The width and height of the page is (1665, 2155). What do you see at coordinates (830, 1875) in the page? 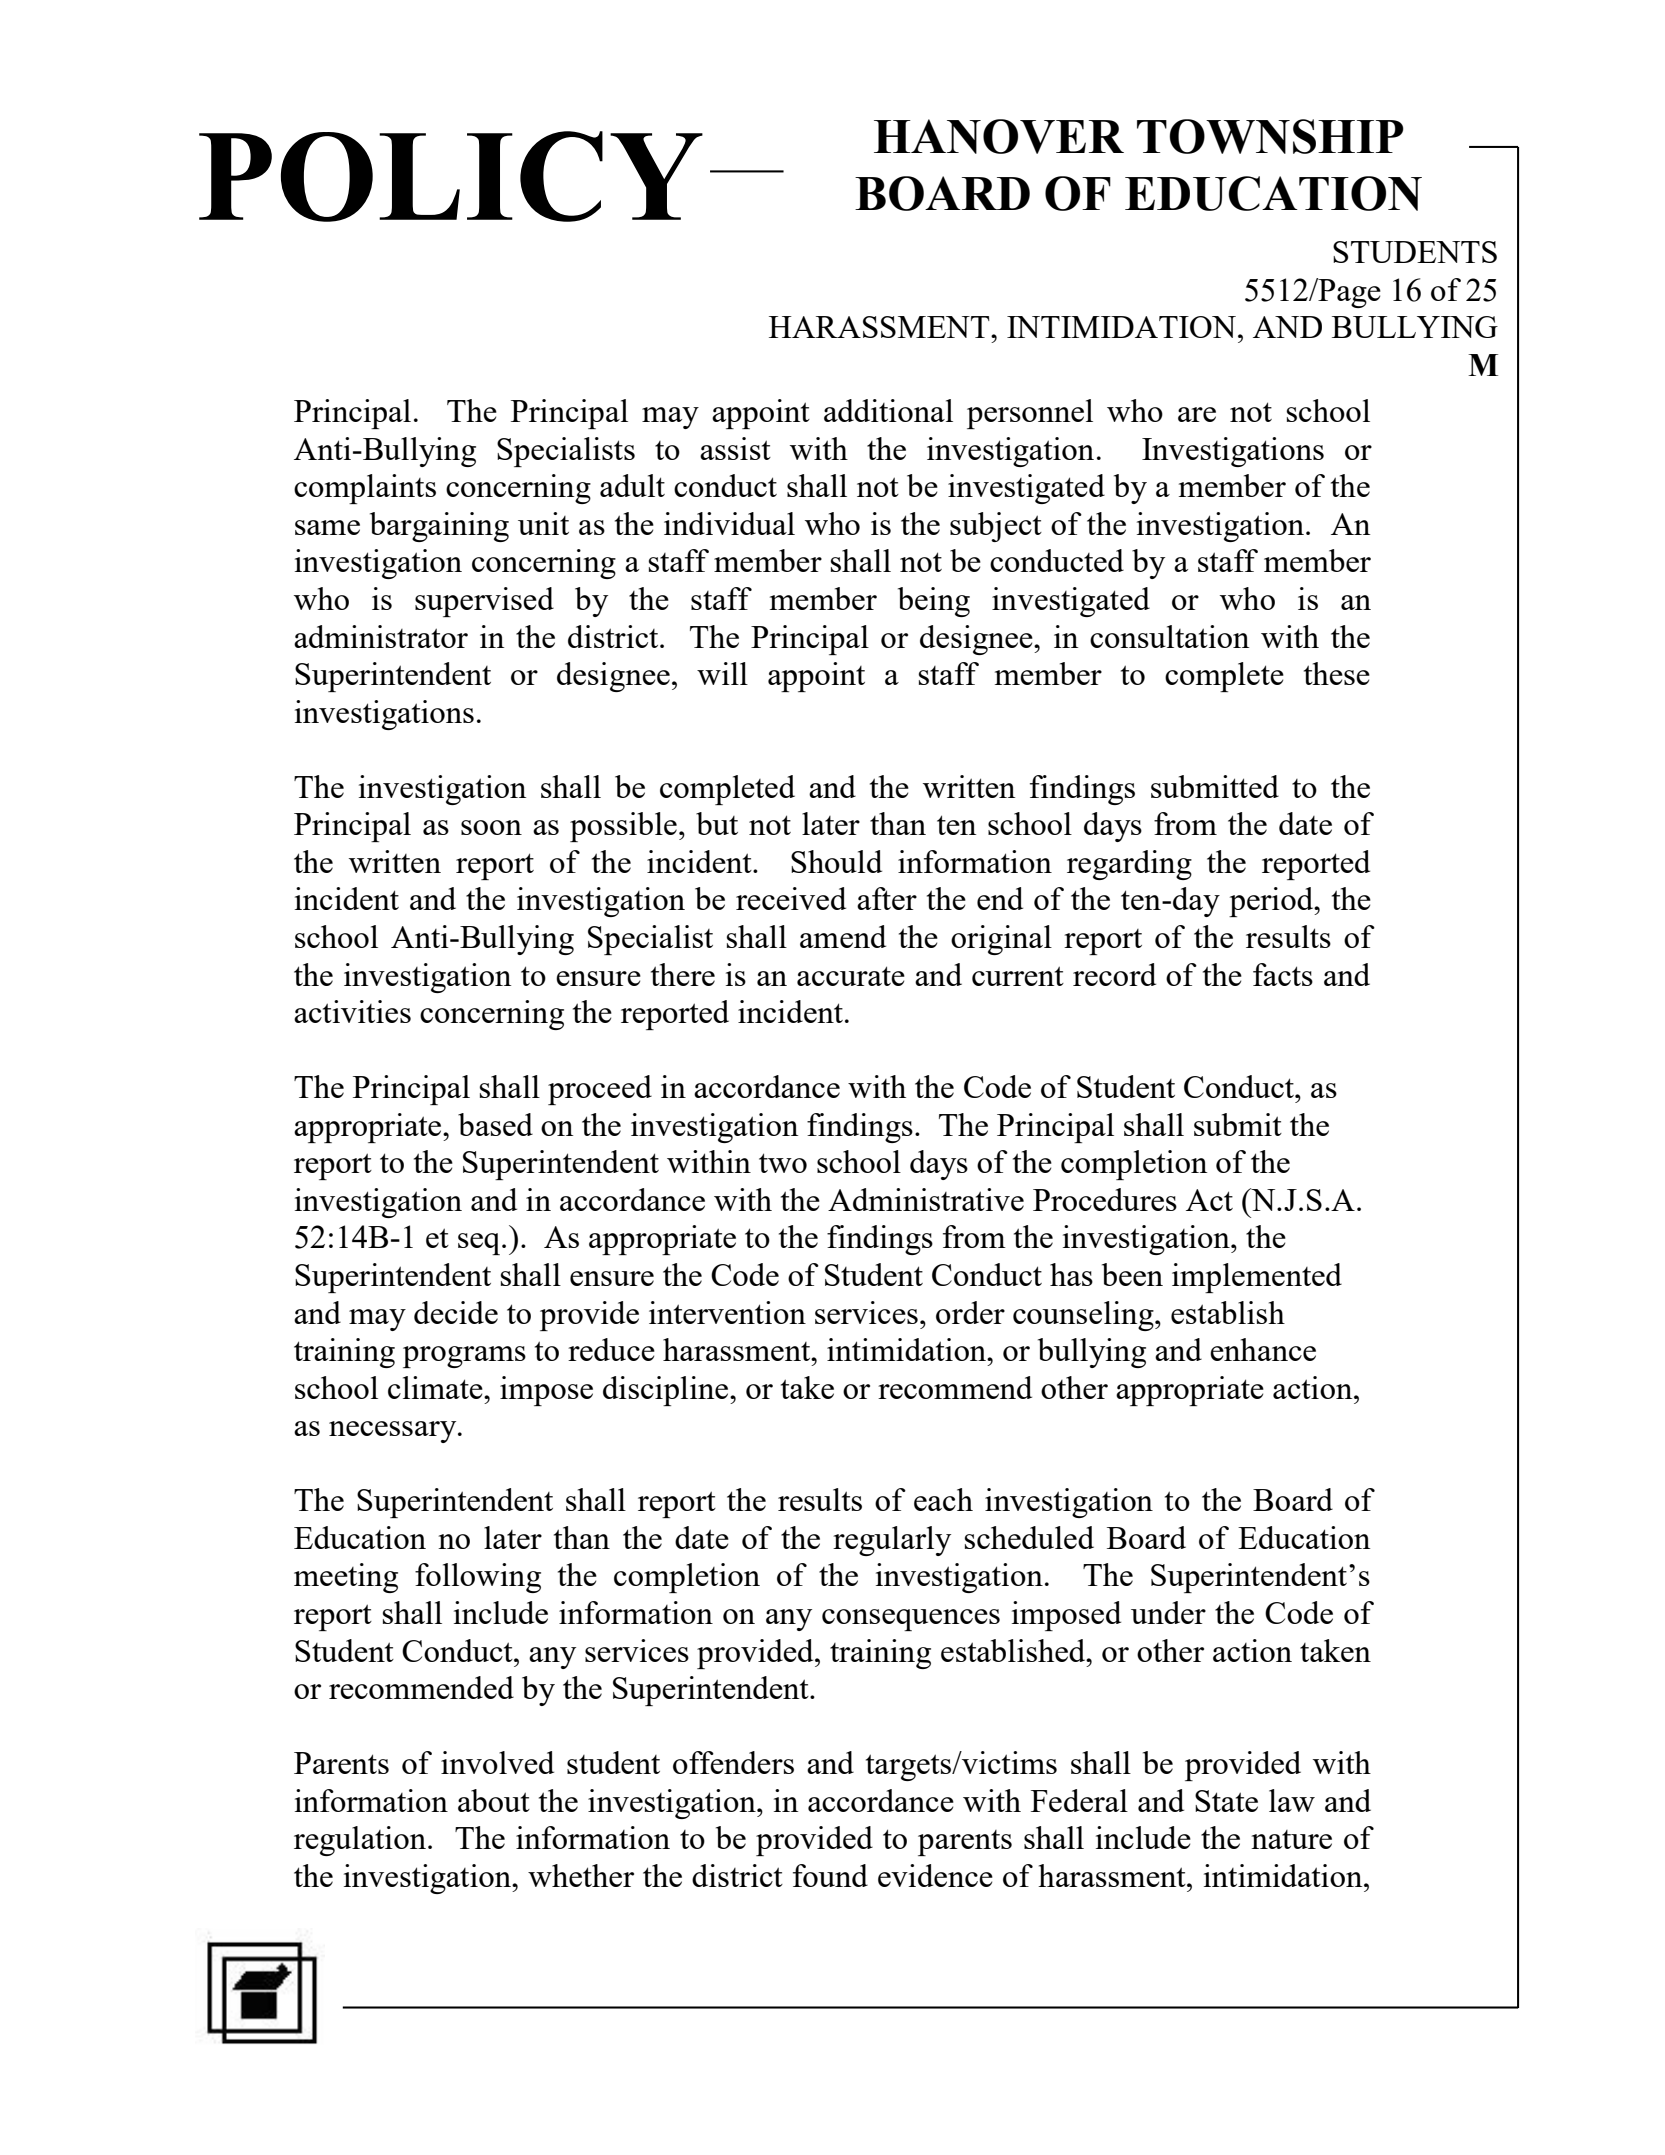
I see `found` at bounding box center [830, 1875].
